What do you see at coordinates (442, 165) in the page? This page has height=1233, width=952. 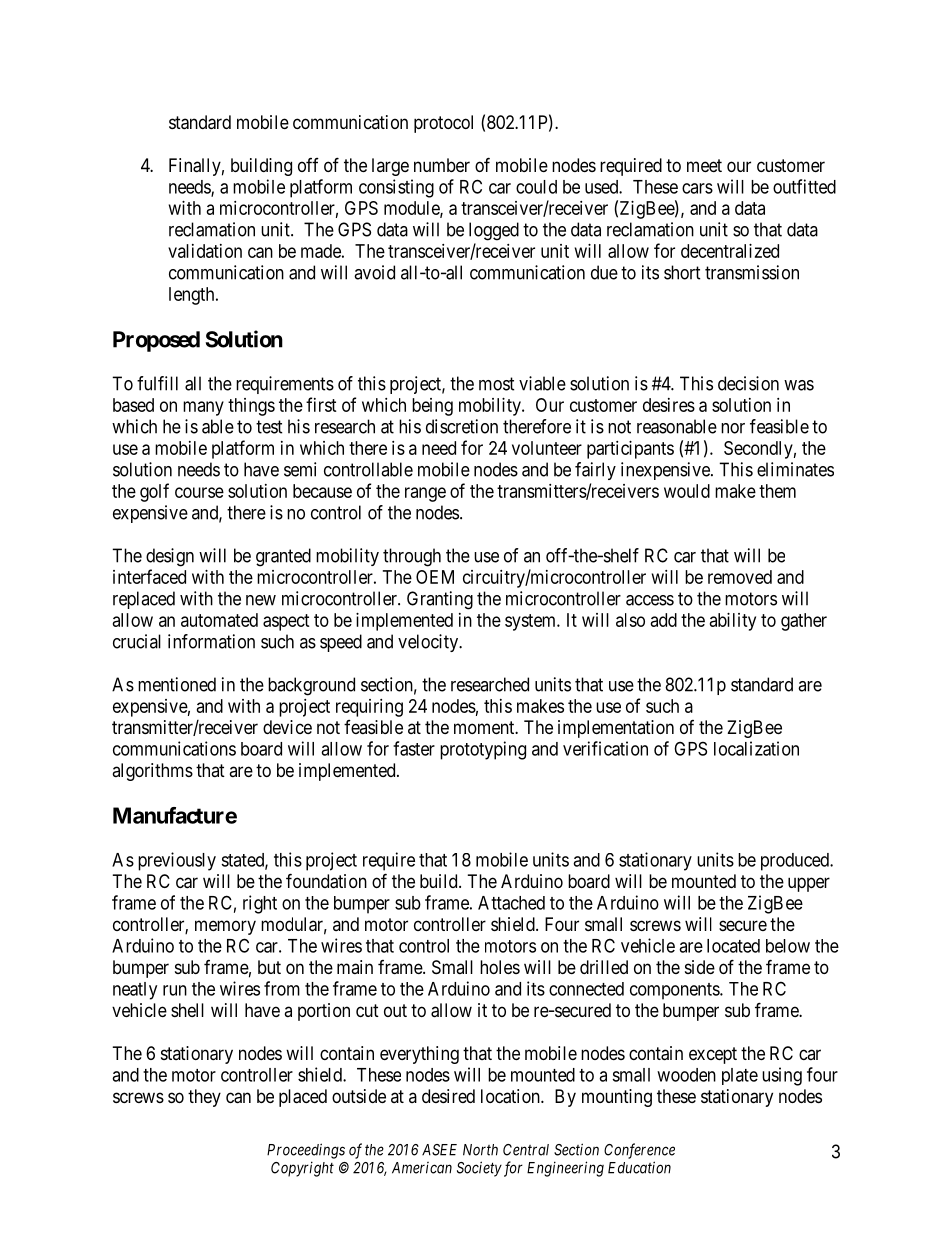 I see `number` at bounding box center [442, 165].
